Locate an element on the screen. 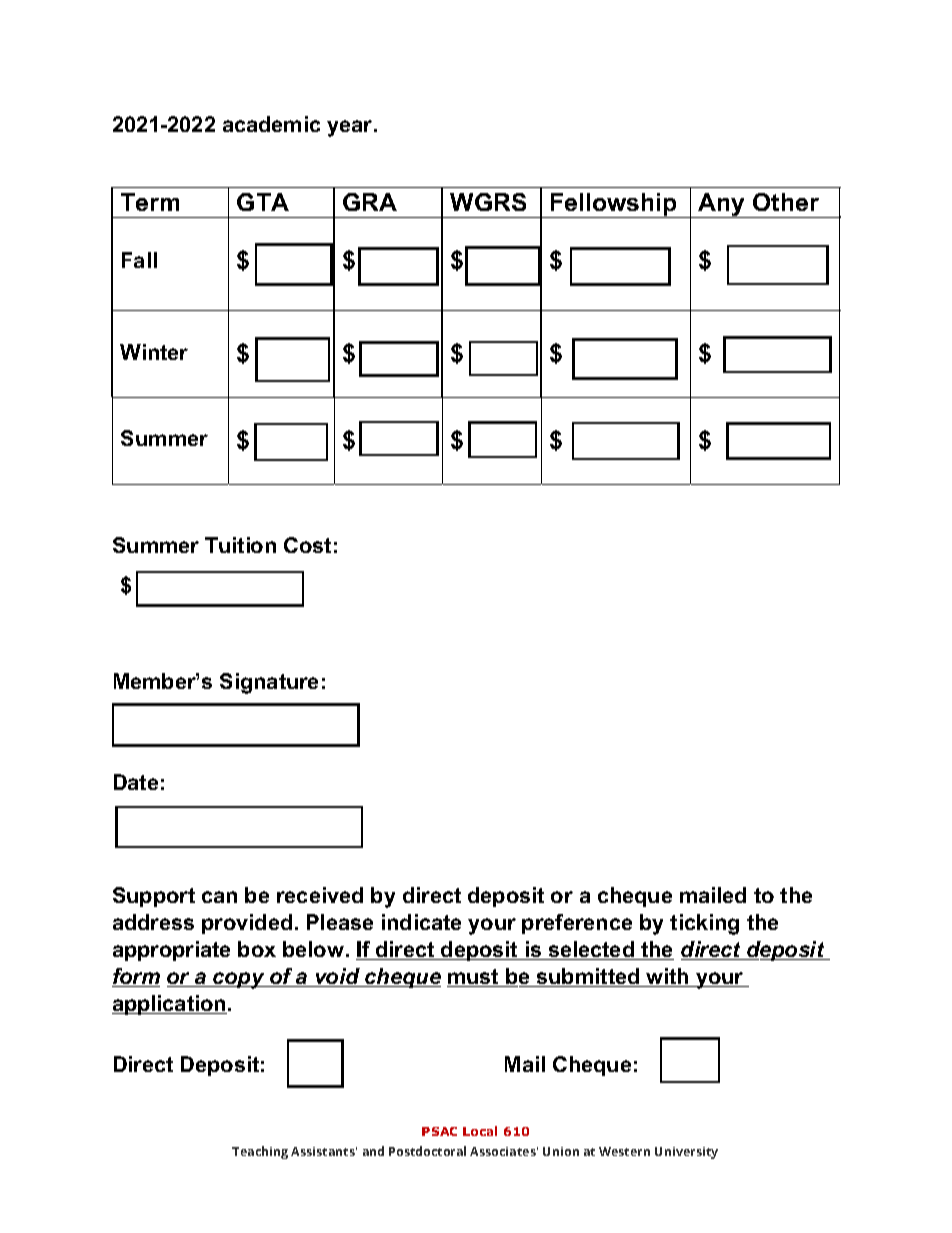  Any is located at coordinates (722, 205).
